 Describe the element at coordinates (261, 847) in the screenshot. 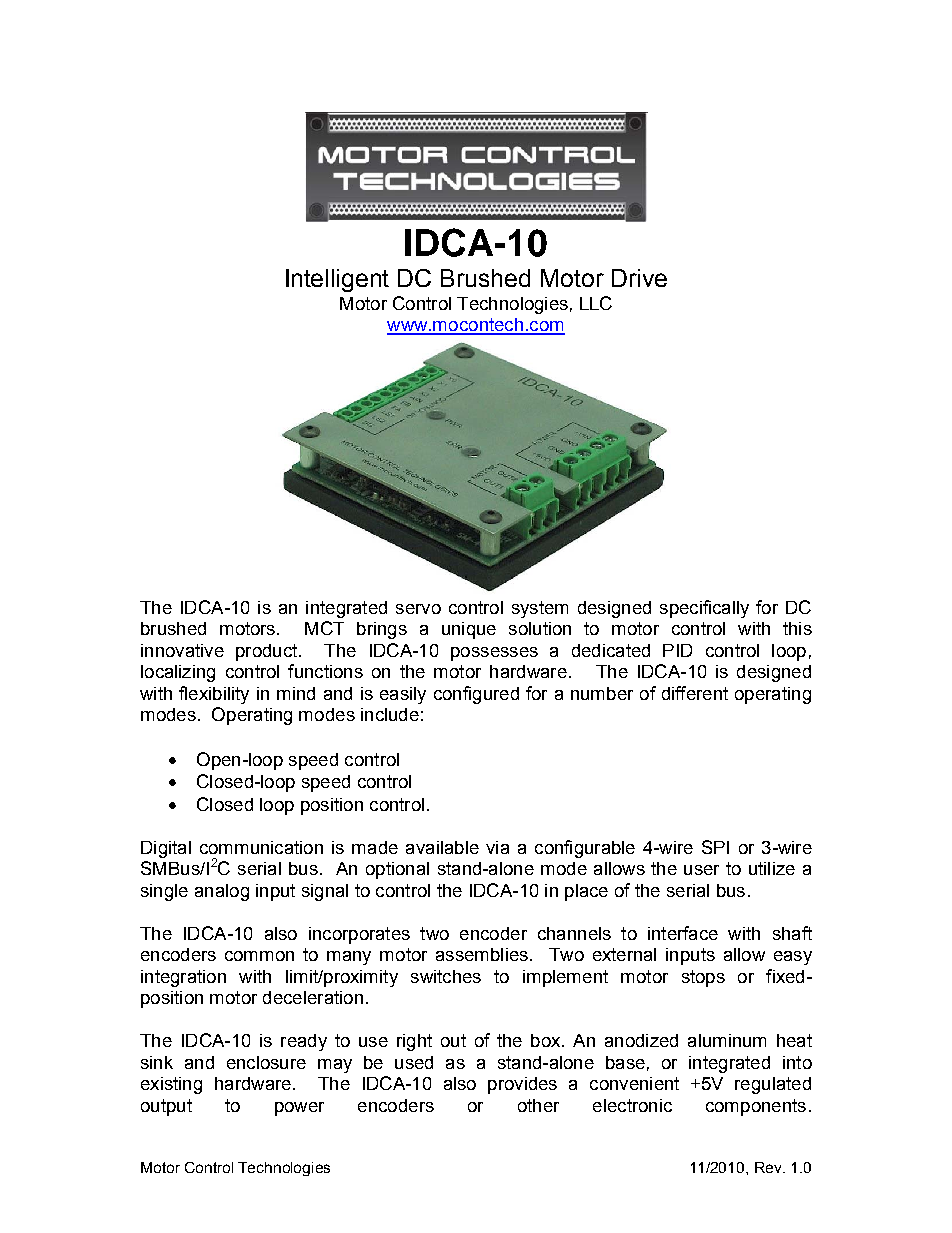

I see `communication` at that location.
